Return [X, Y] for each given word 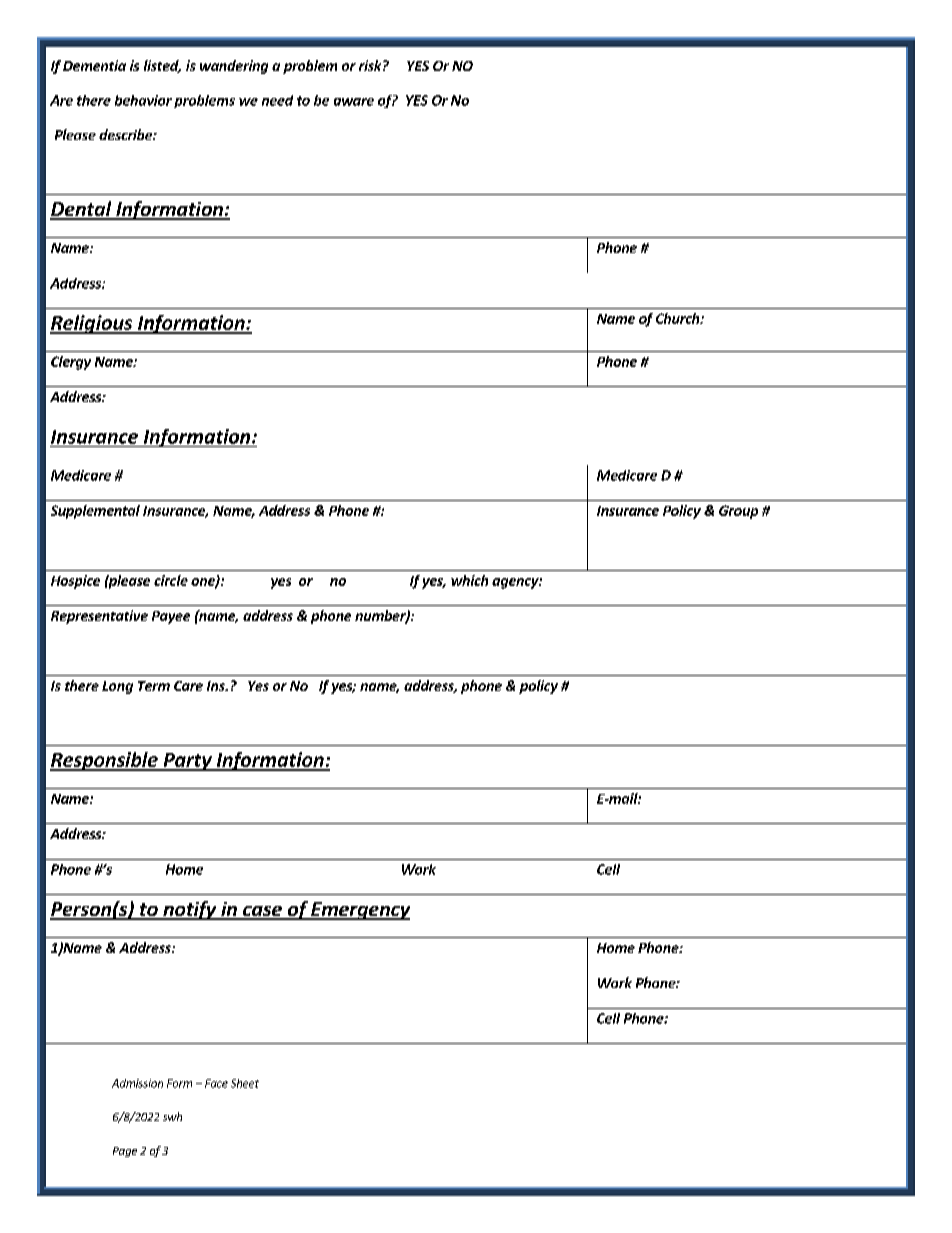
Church [678, 318]
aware [354, 102]
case [262, 912]
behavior [143, 100]
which [469, 580]
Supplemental [95, 512]
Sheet [245, 1083]
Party [187, 762]
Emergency [359, 911]
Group [738, 512]
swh [172, 1116]
